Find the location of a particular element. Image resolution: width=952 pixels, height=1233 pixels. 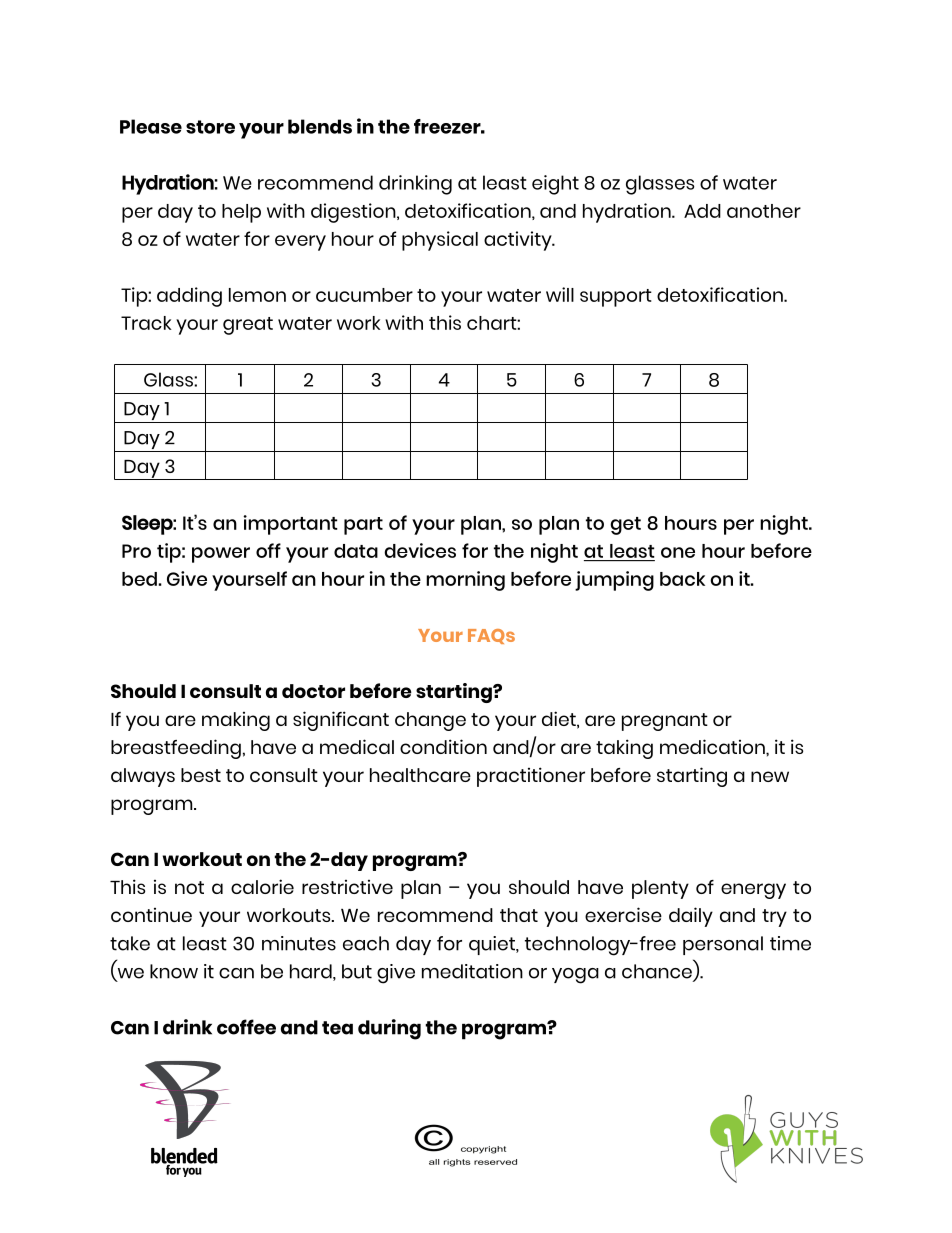

eight is located at coordinates (555, 185).
